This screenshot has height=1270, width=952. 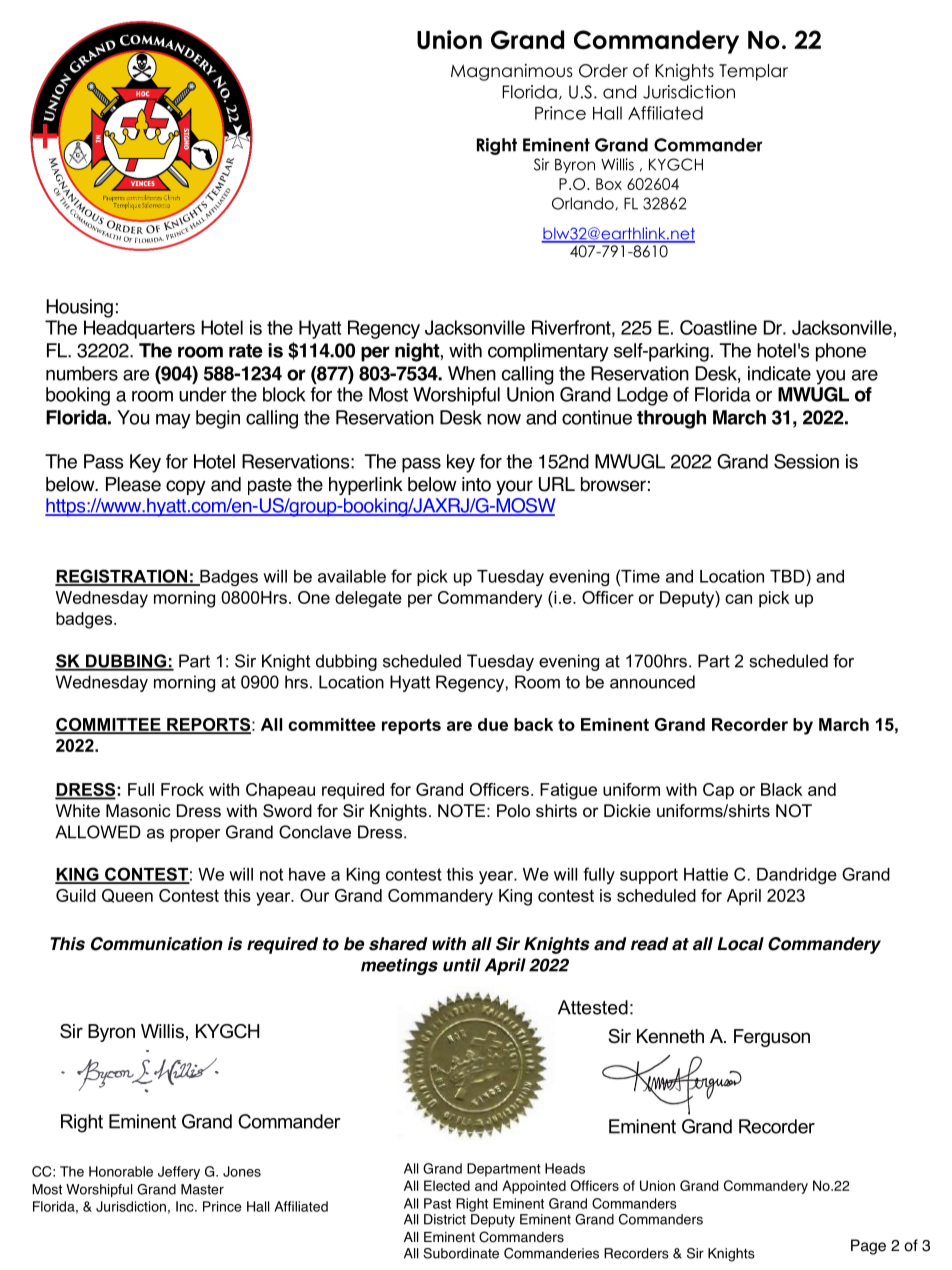 What do you see at coordinates (122, 577) in the screenshot?
I see `REGISTRATION` at bounding box center [122, 577].
